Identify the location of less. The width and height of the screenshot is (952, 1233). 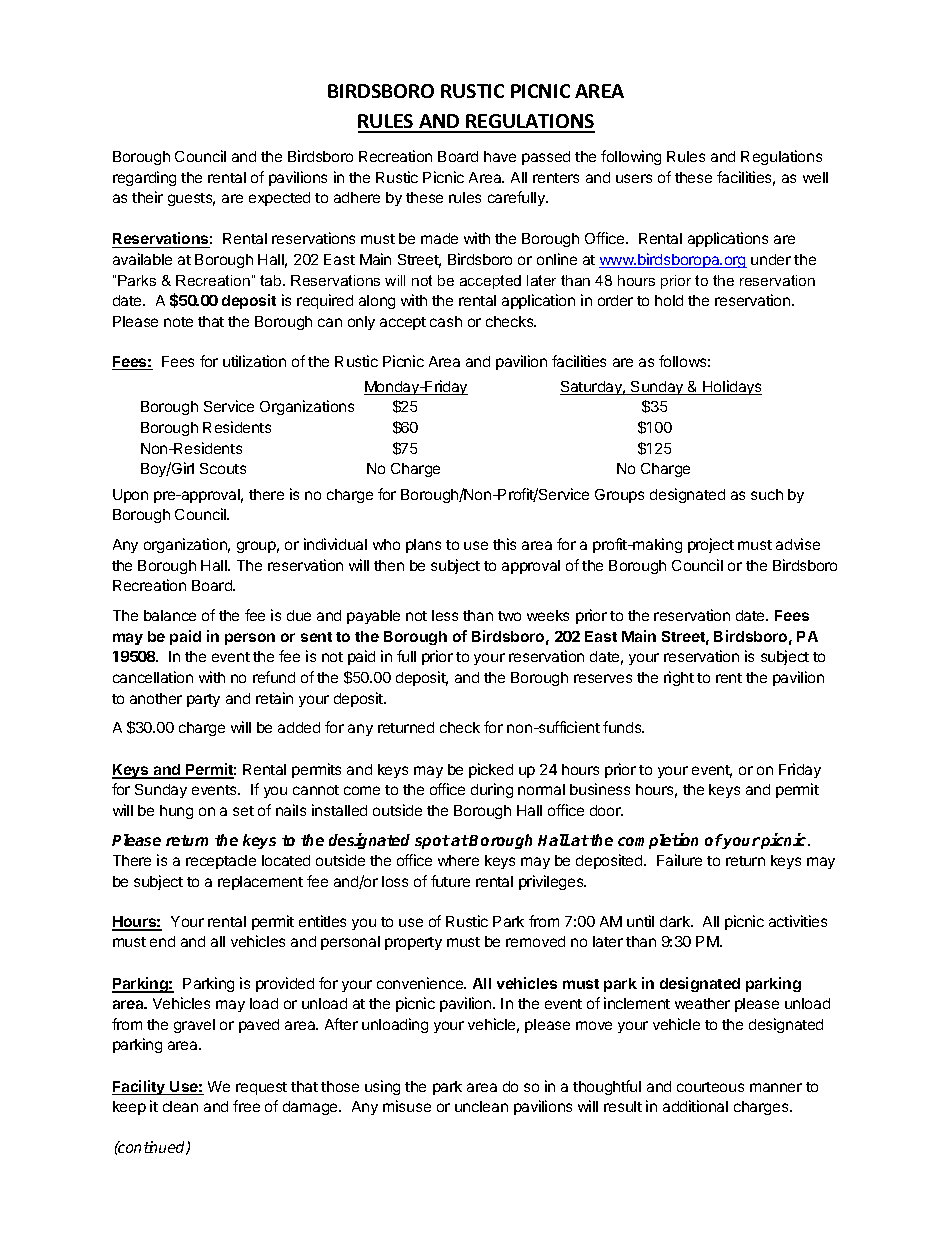
(445, 615).
